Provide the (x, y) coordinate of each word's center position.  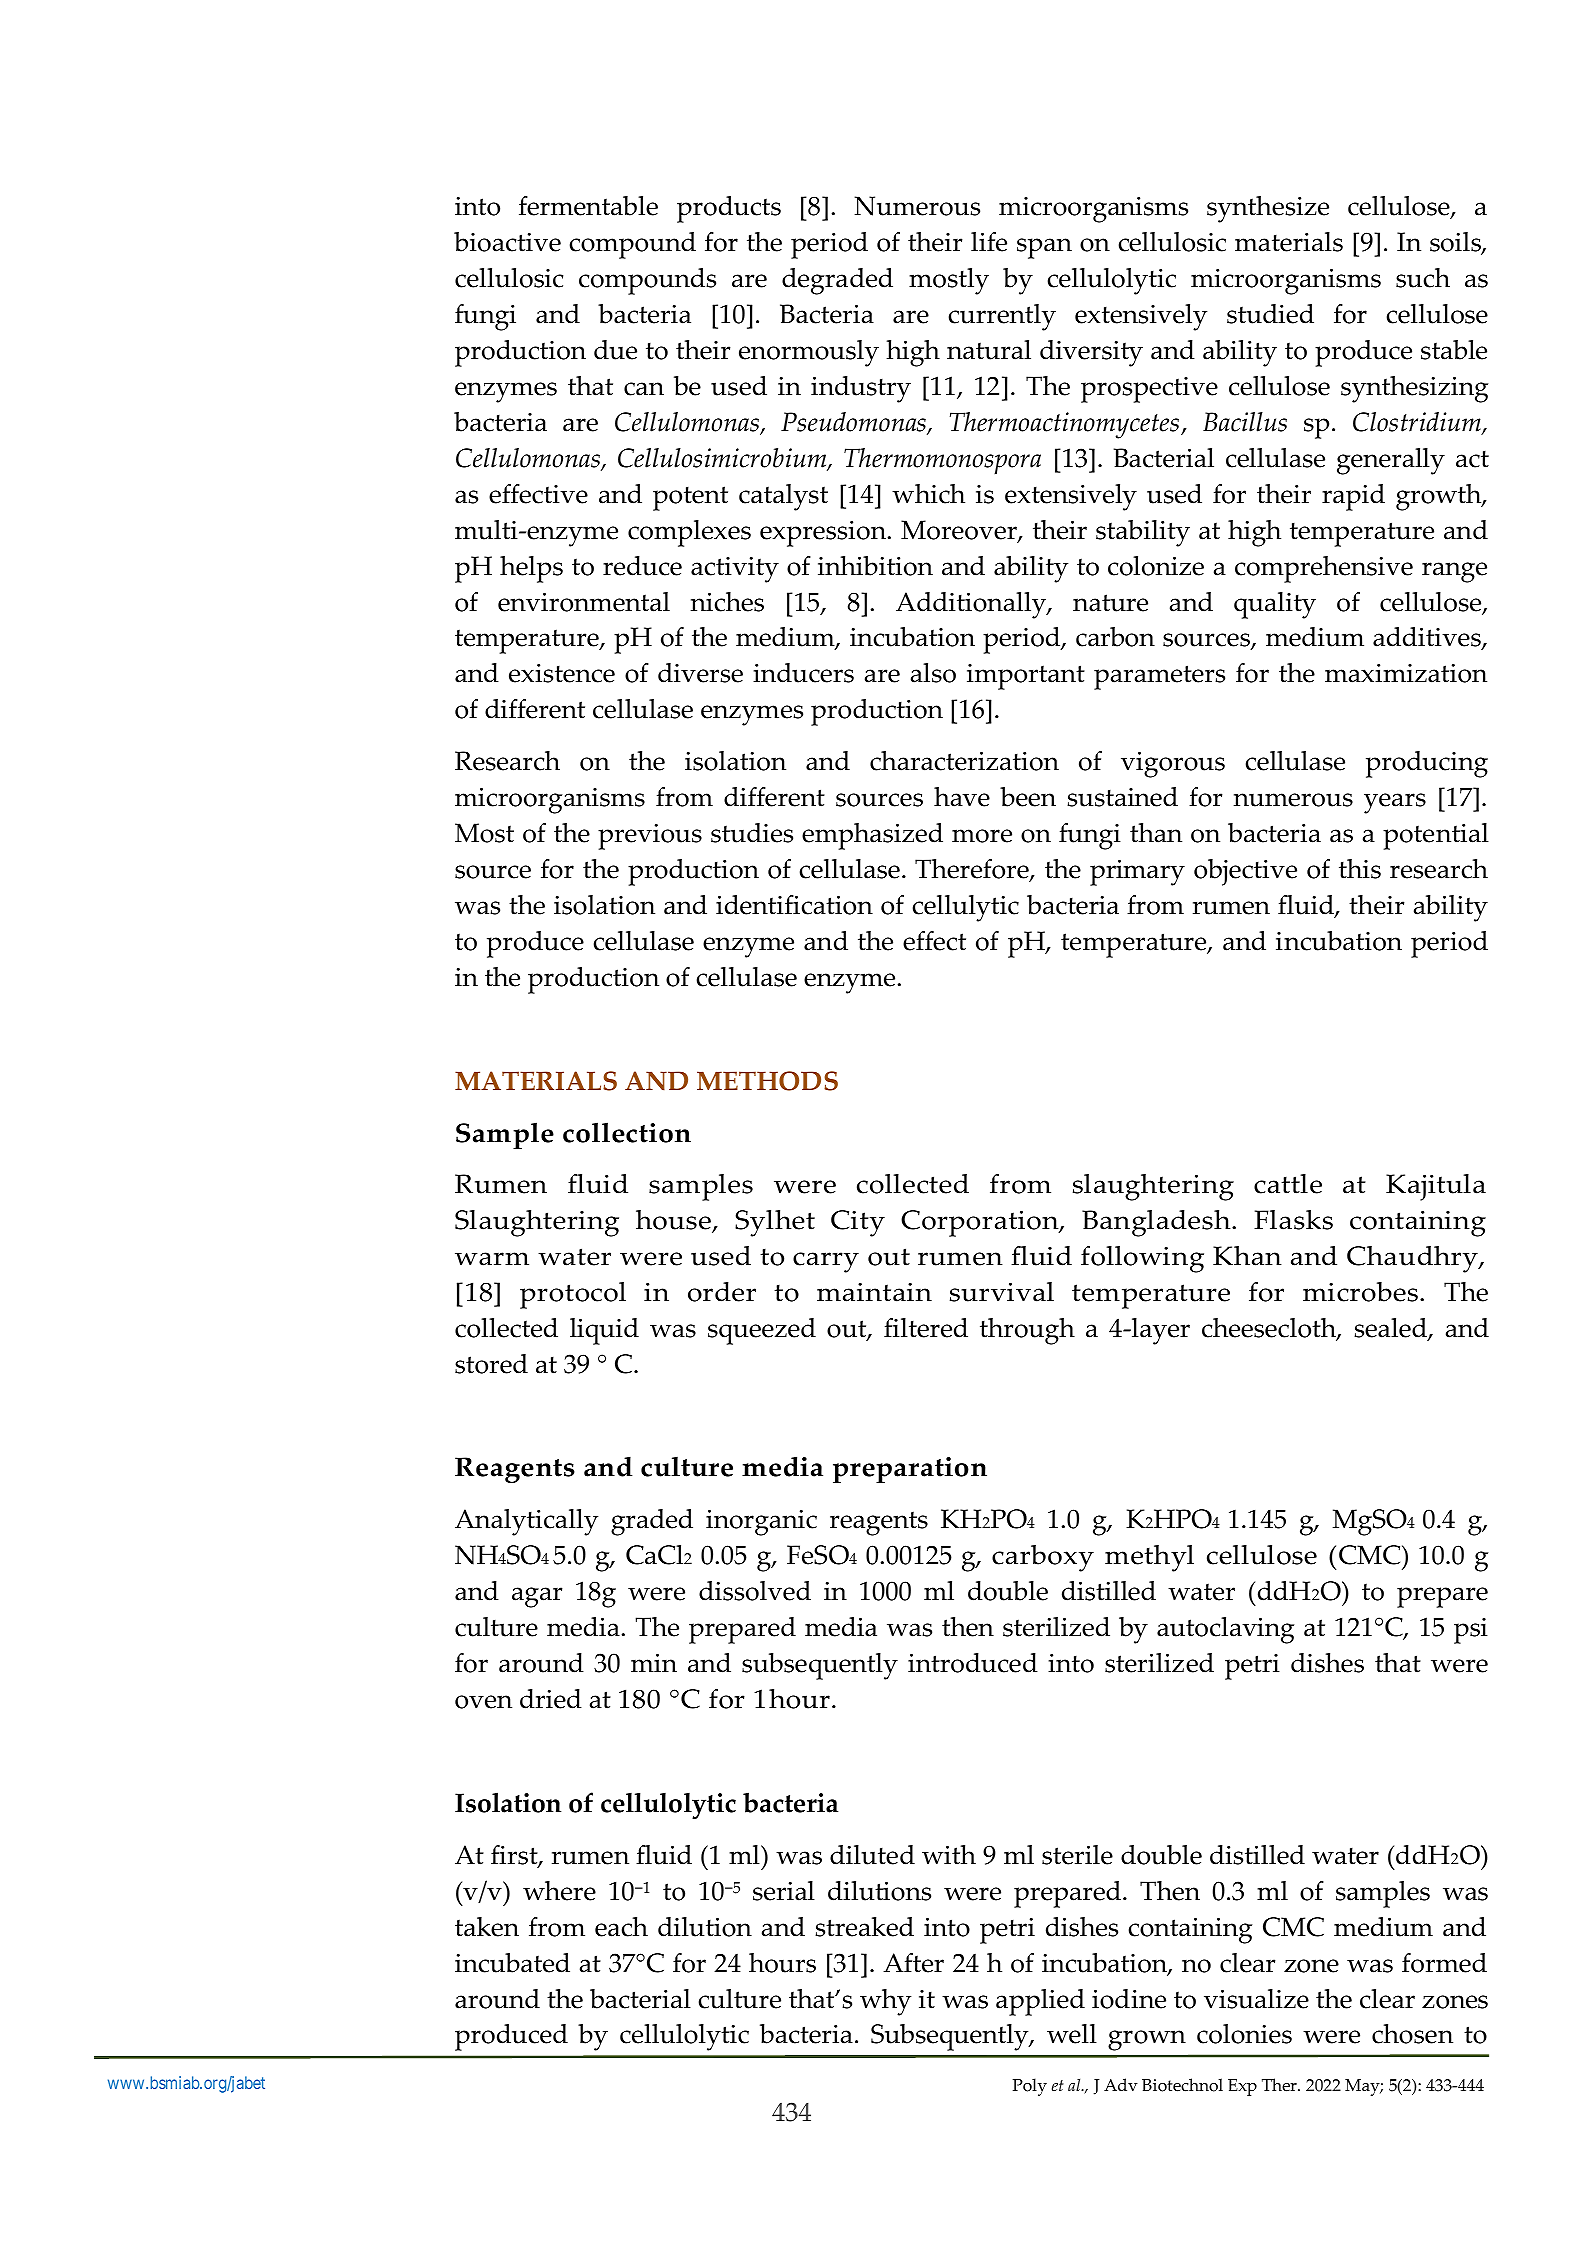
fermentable (588, 206)
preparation (910, 1470)
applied (1040, 2002)
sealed (1391, 1329)
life (989, 241)
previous (650, 837)
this (1360, 869)
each (621, 1927)
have (962, 797)
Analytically (526, 1522)
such (1423, 278)
